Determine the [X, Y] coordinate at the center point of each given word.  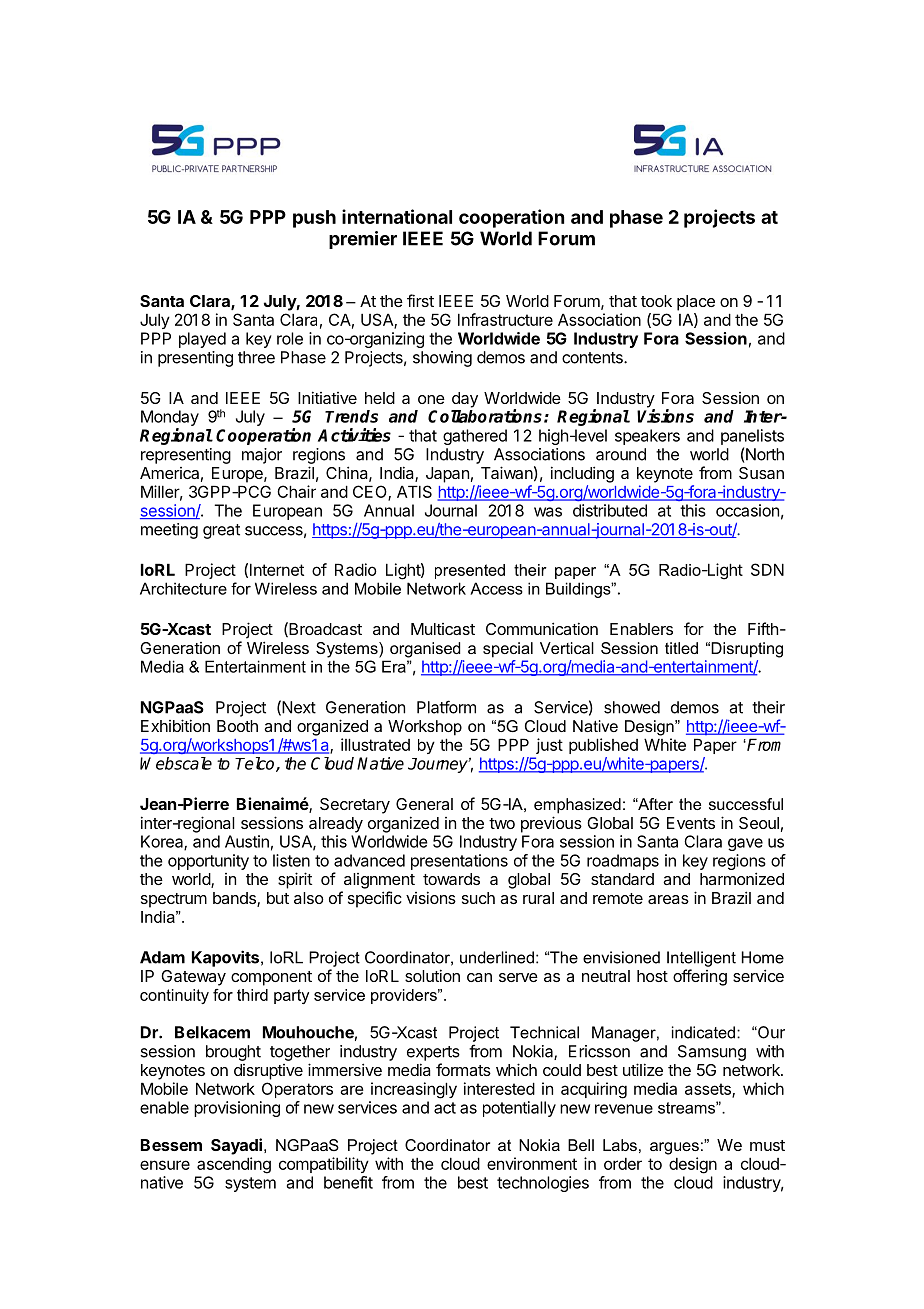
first [420, 300]
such [478, 898]
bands [235, 899]
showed [632, 707]
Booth [237, 726]
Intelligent [701, 959]
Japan [447, 475]
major [262, 456]
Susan [761, 473]
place [696, 303]
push [314, 219]
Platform [446, 707]
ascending [234, 1165]
